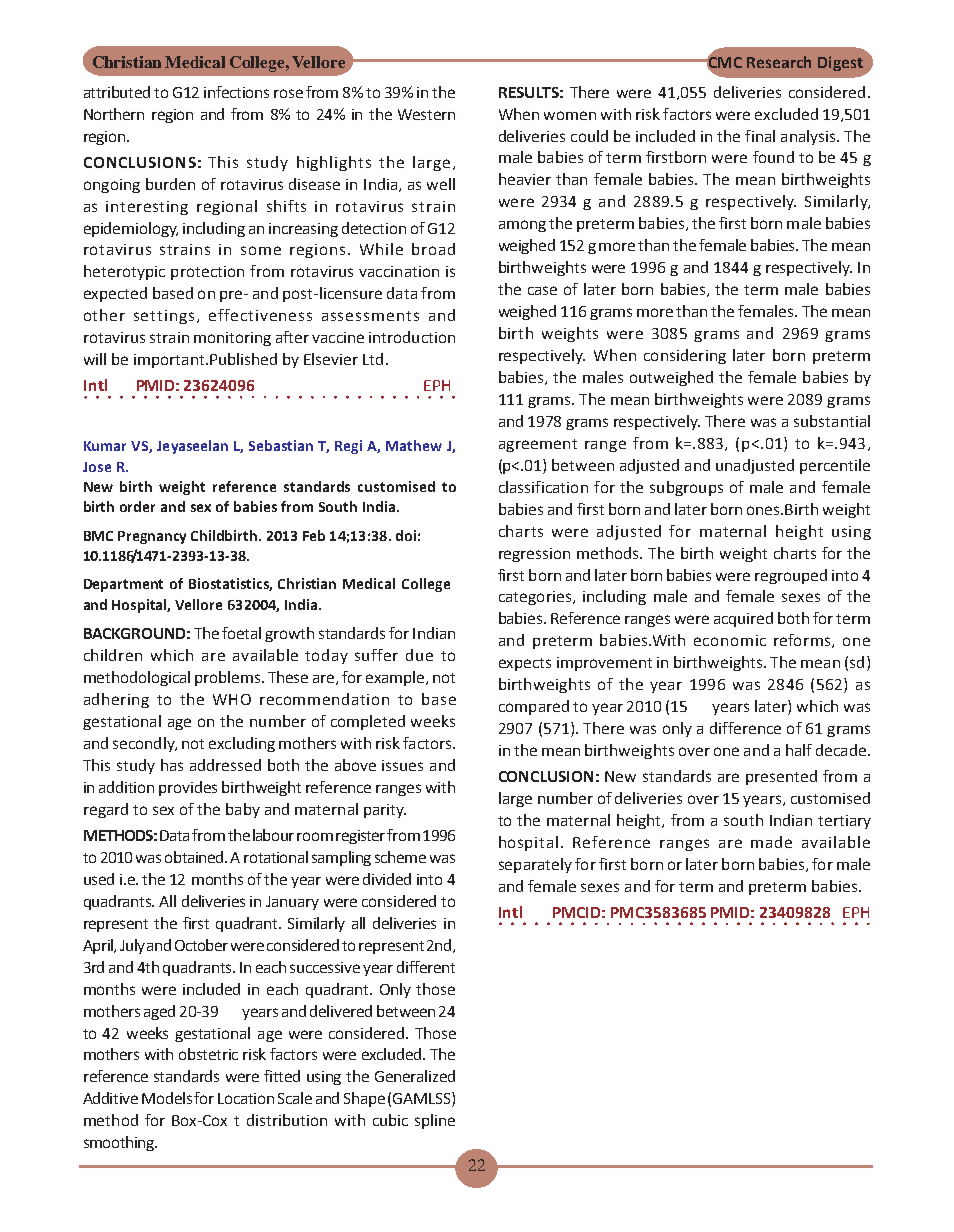 Image resolution: width=954 pixels, height=1232 pixels. What do you see at coordinates (168, 1098) in the image?
I see `Models` at bounding box center [168, 1098].
